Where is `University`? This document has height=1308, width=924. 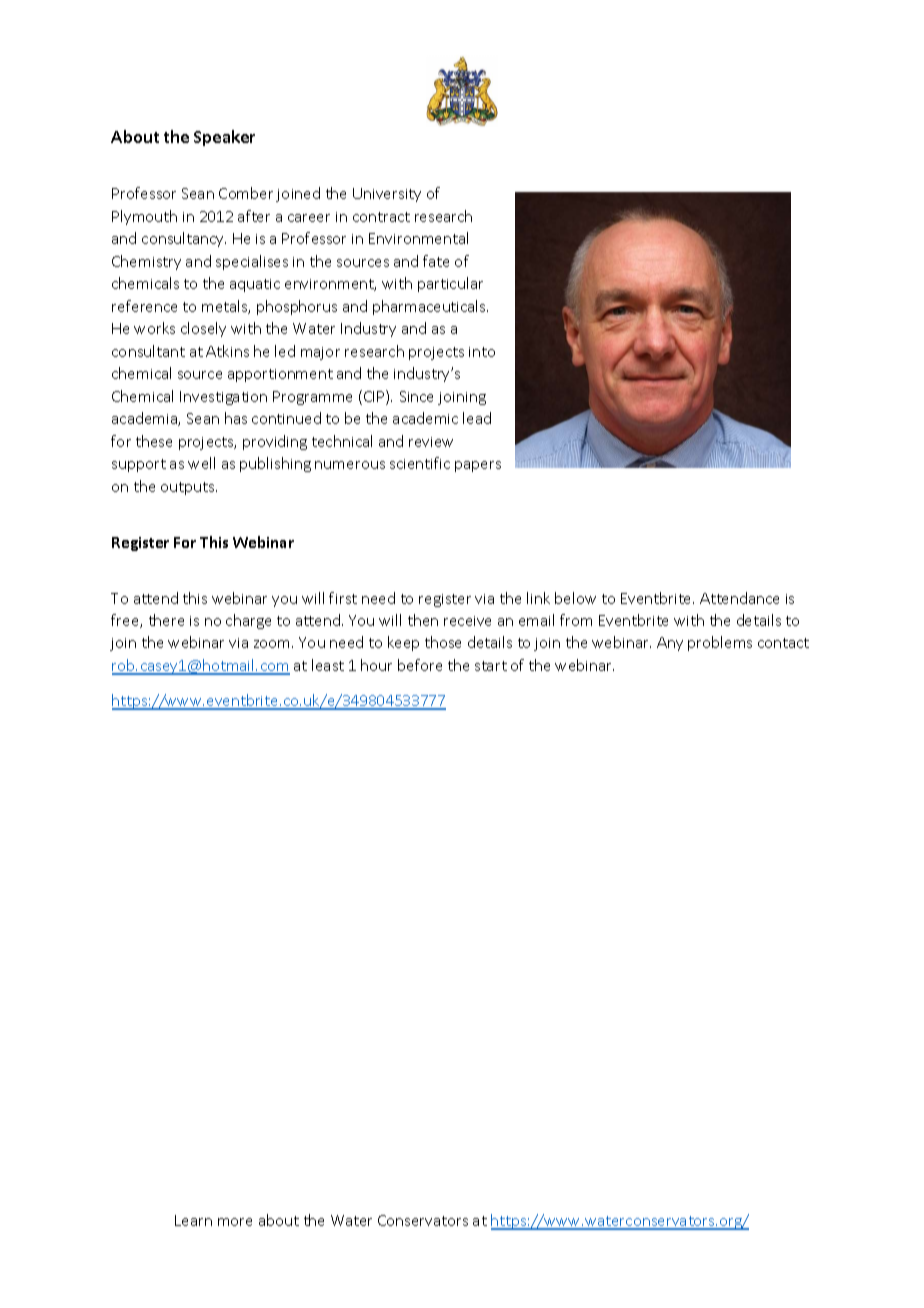
University is located at coordinates (387, 195).
